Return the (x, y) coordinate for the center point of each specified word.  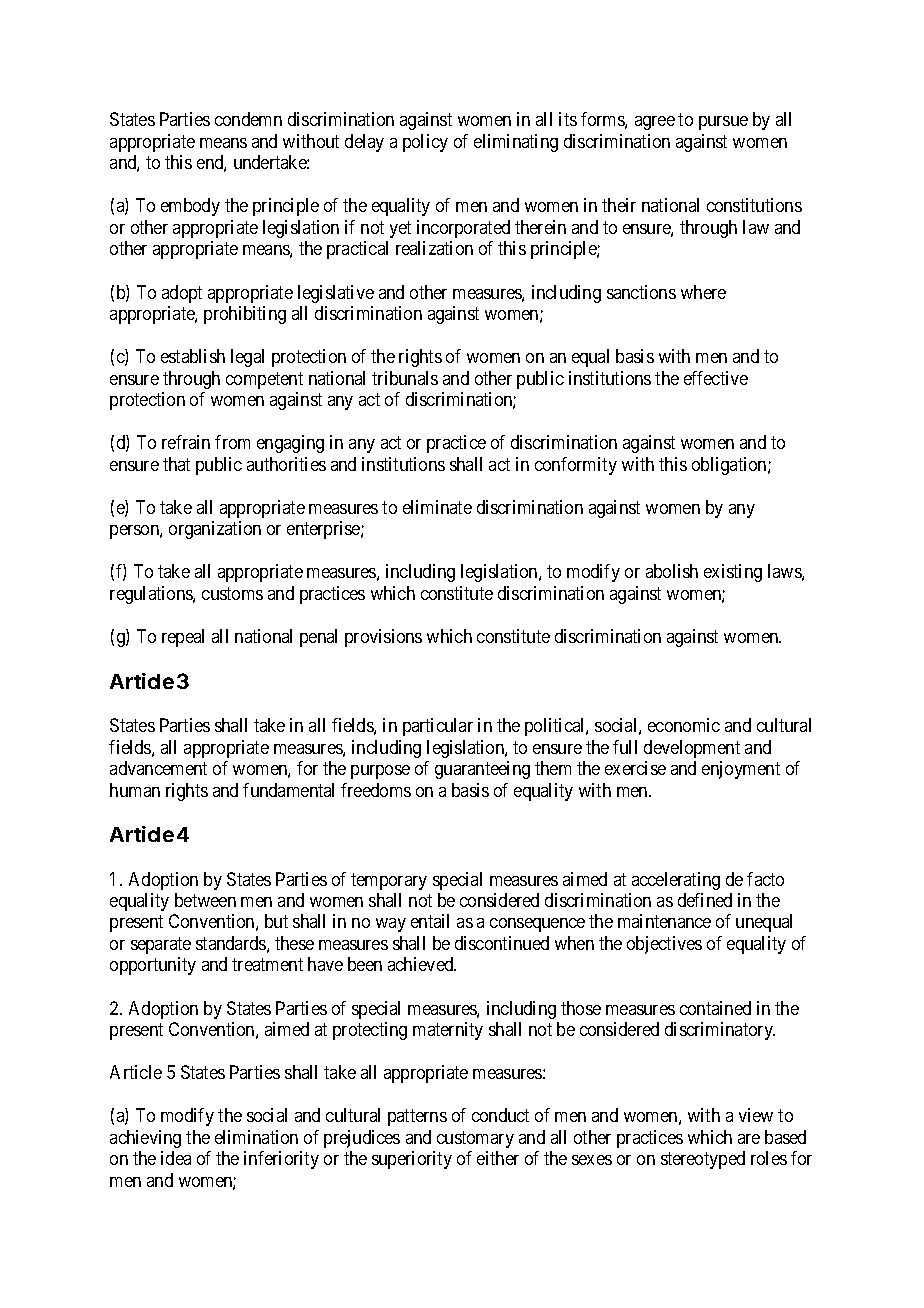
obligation (730, 466)
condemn (248, 119)
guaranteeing (482, 770)
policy (425, 143)
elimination (256, 1137)
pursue (723, 123)
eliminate (437, 507)
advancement (158, 768)
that (176, 464)
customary (475, 1139)
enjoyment (741, 770)
